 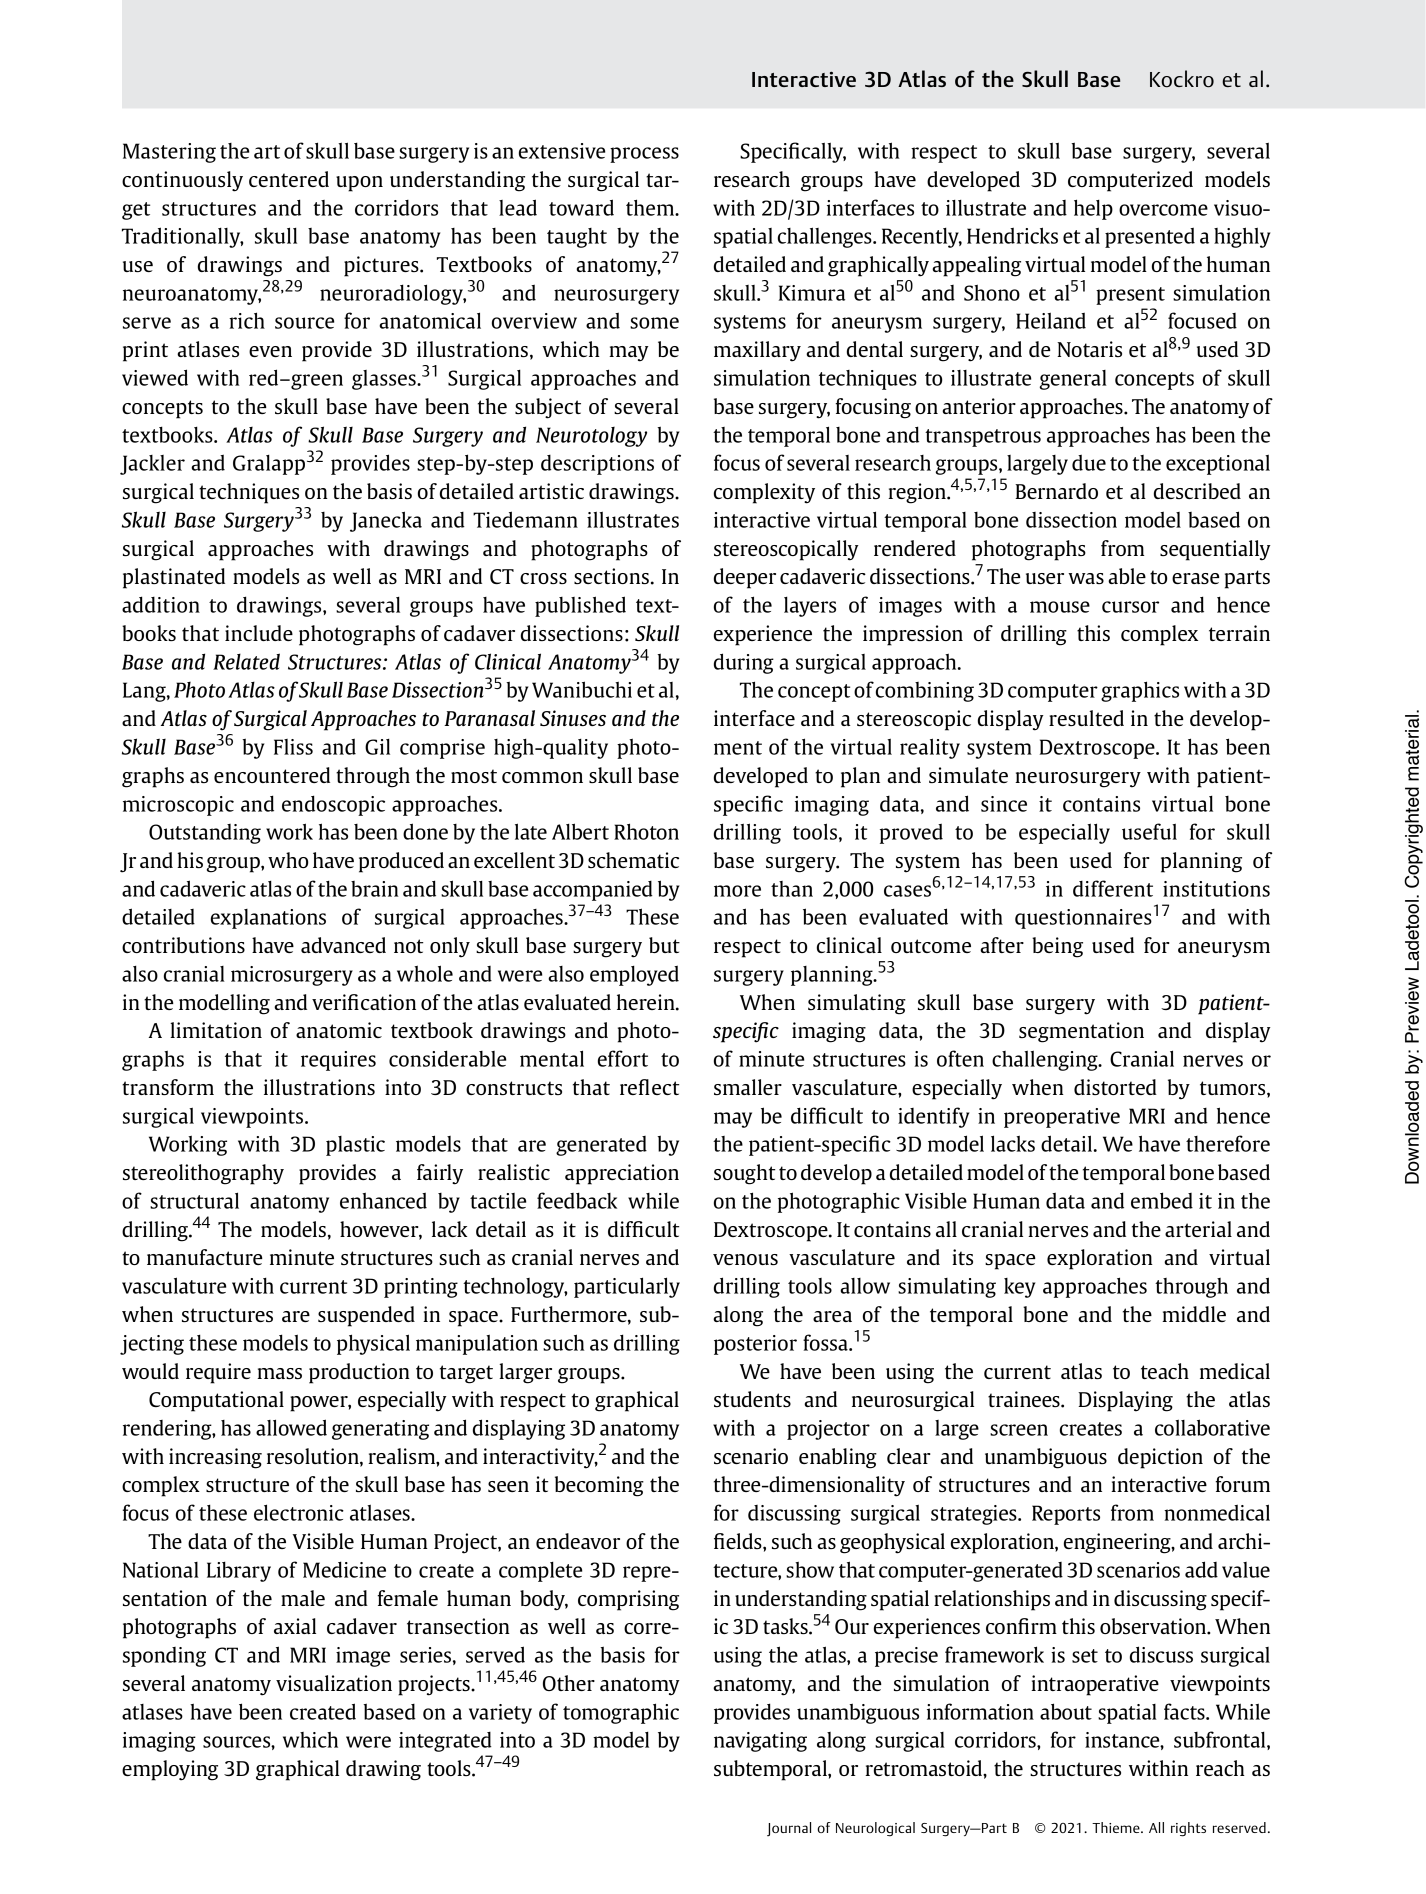 What do you see at coordinates (744, 663) in the document?
I see `during` at bounding box center [744, 663].
